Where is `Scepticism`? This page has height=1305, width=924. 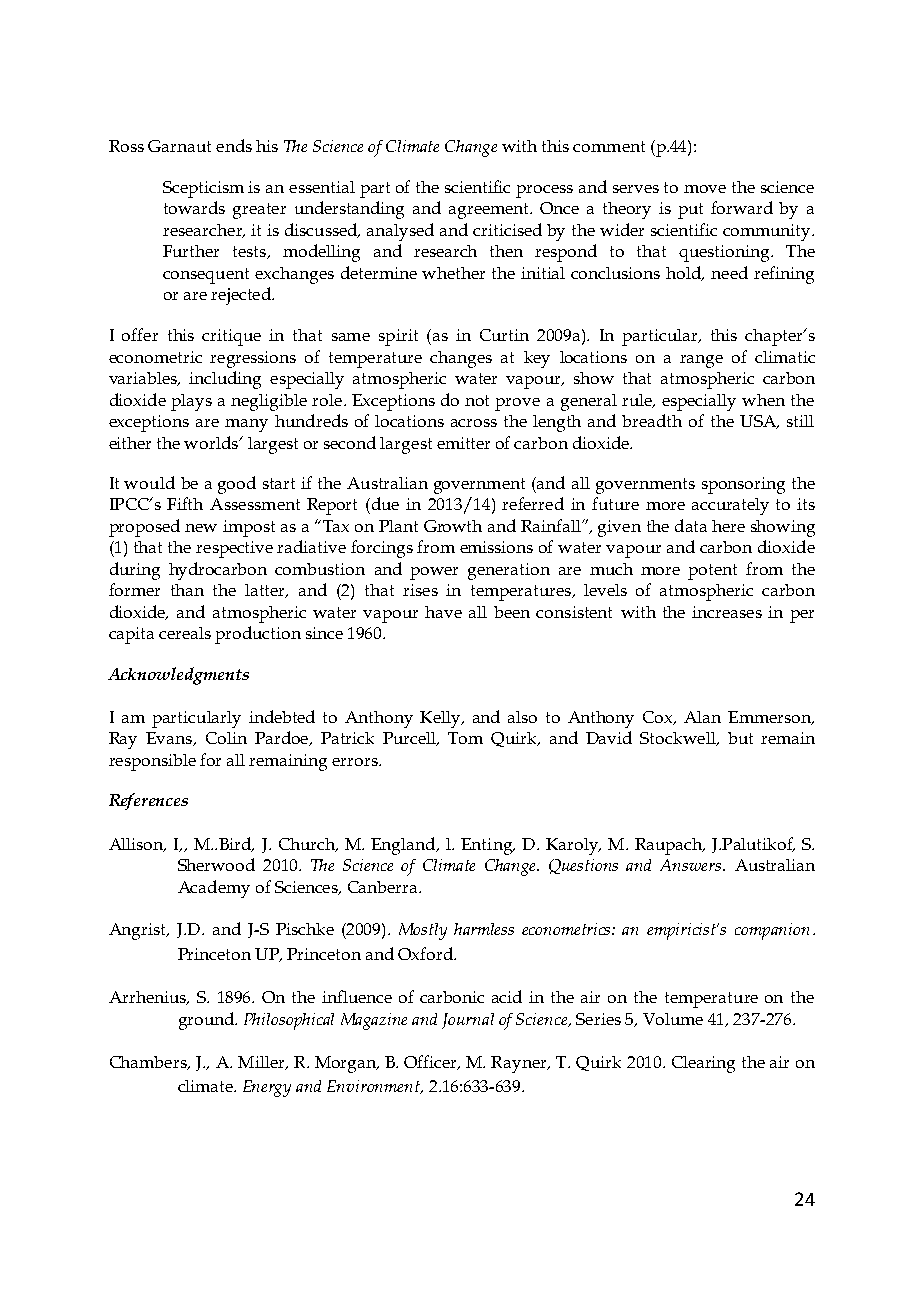 Scepticism is located at coordinates (203, 189).
